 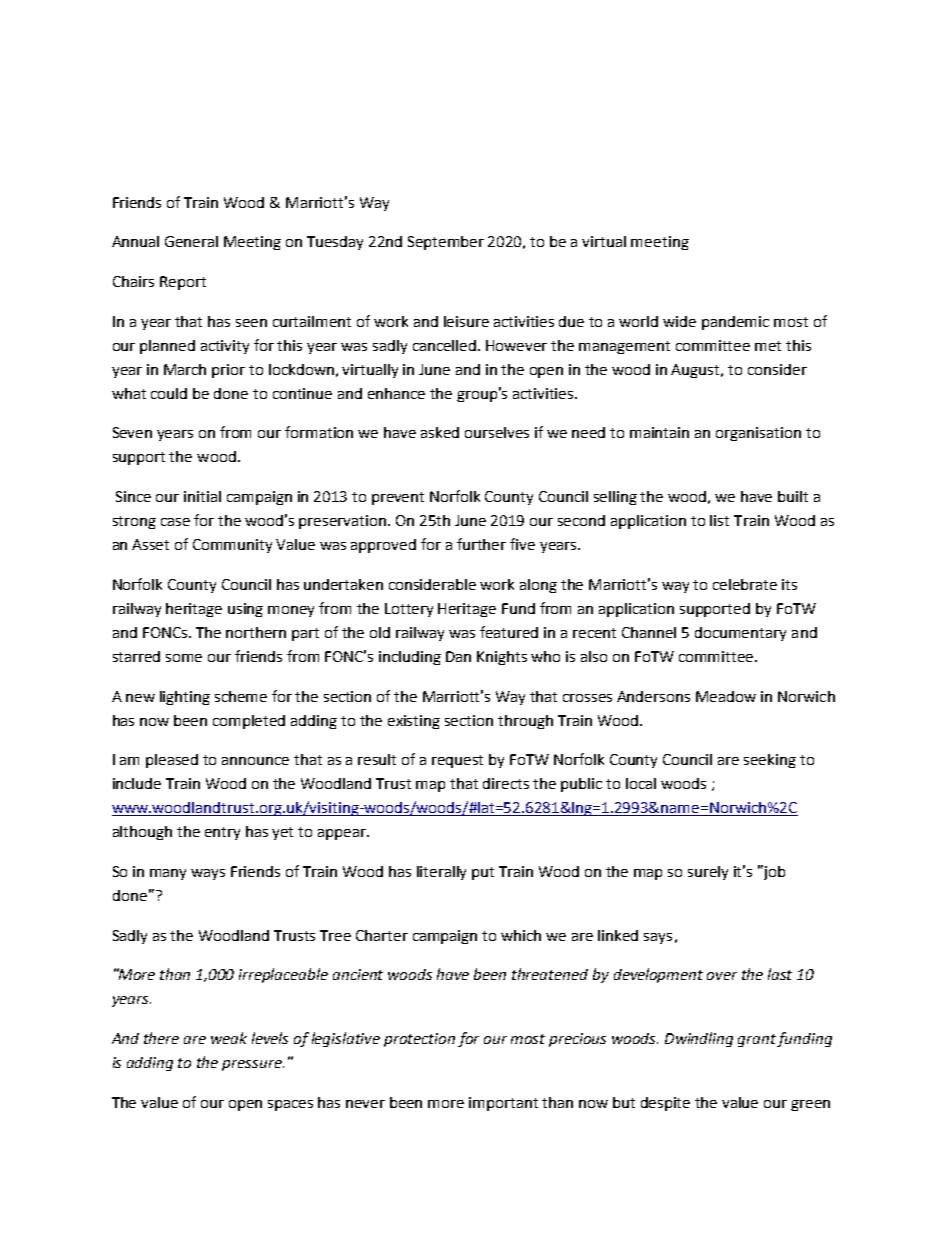 What do you see at coordinates (183, 283) in the screenshot?
I see `Report` at bounding box center [183, 283].
